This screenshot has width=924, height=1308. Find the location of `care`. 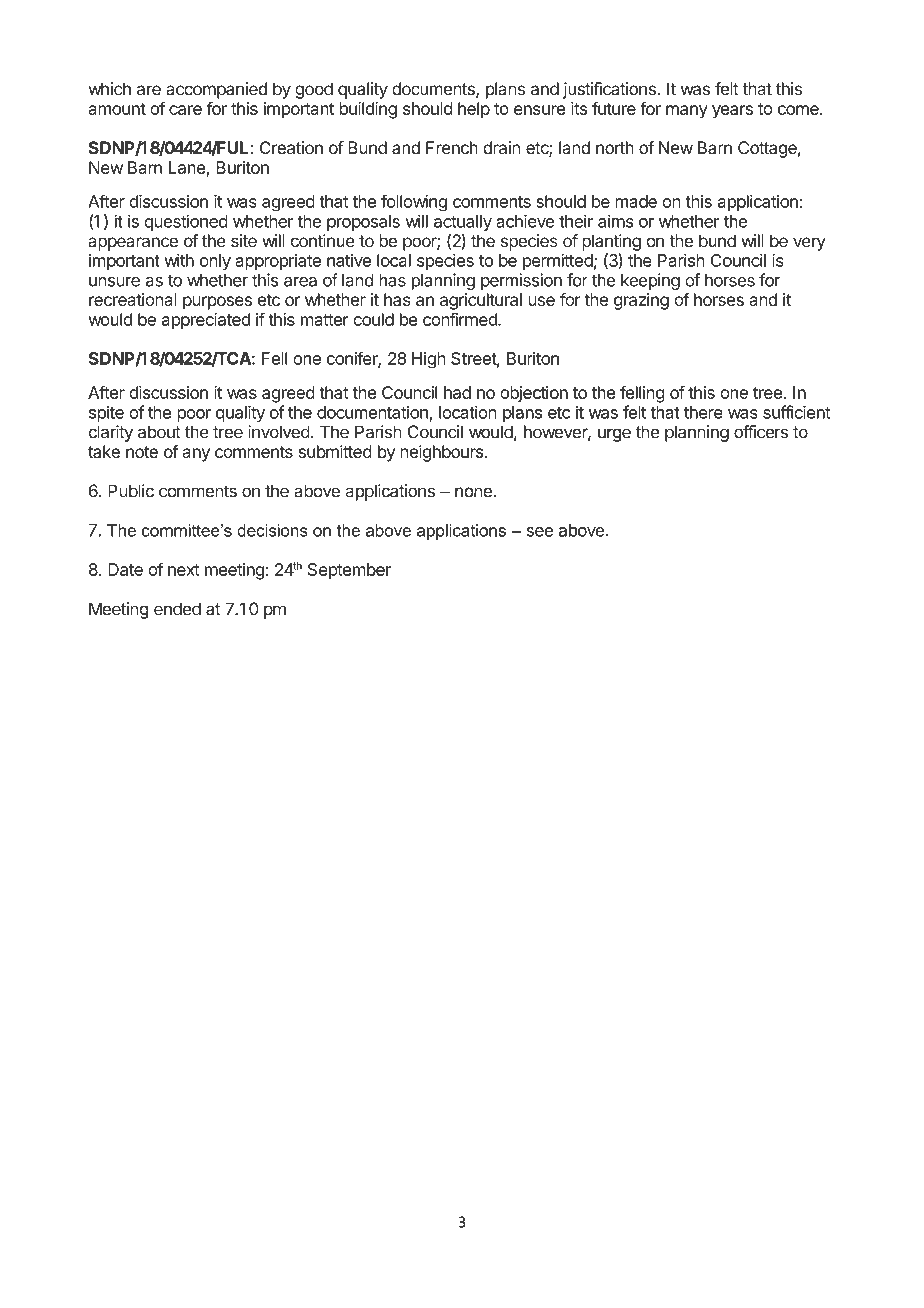

care is located at coordinates (185, 110).
